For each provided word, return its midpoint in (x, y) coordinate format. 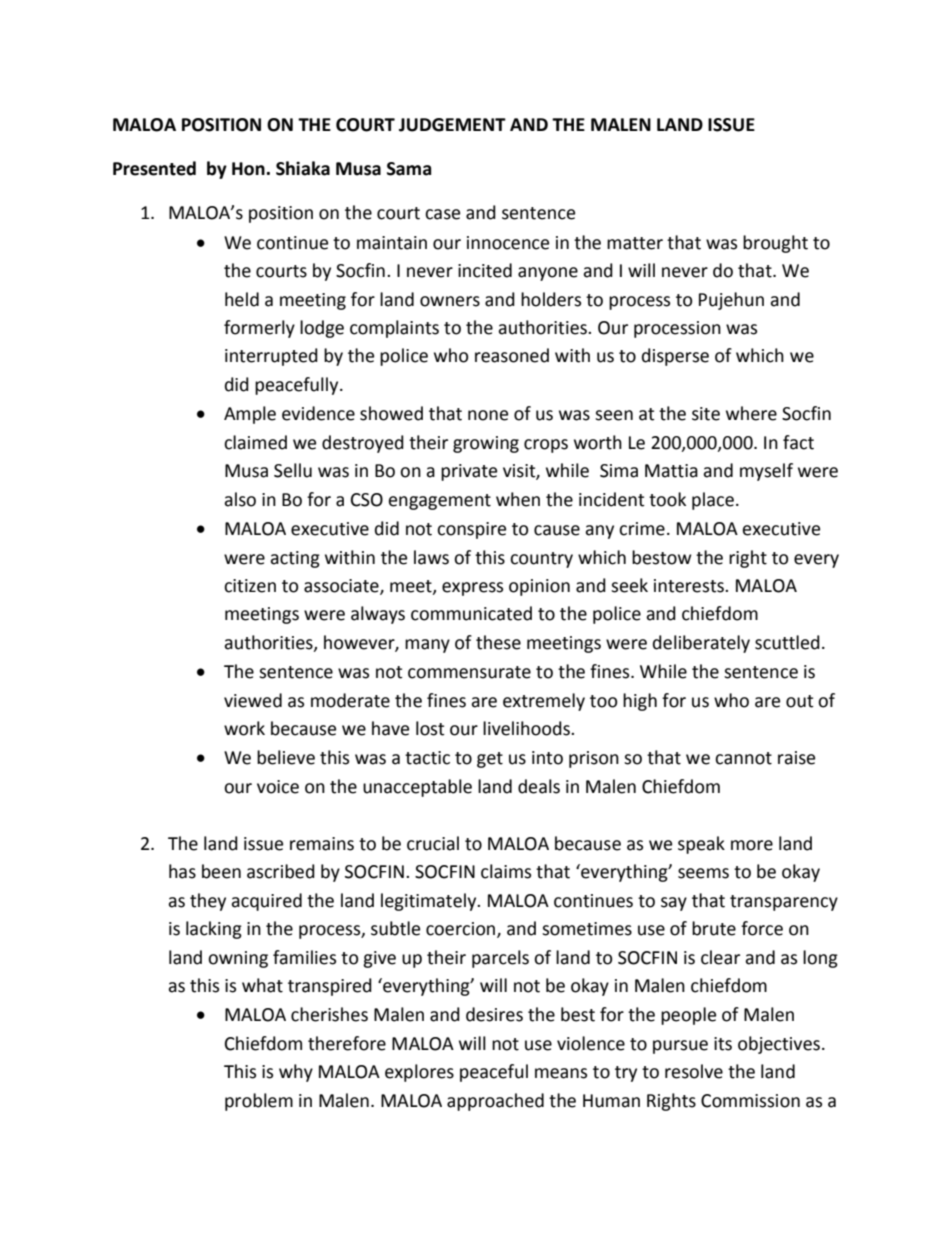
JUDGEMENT (452, 125)
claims (506, 871)
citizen (250, 586)
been (221, 871)
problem (259, 1102)
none (488, 415)
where (751, 413)
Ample (250, 415)
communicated (471, 613)
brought (775, 244)
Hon (249, 169)
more (752, 845)
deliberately (701, 644)
